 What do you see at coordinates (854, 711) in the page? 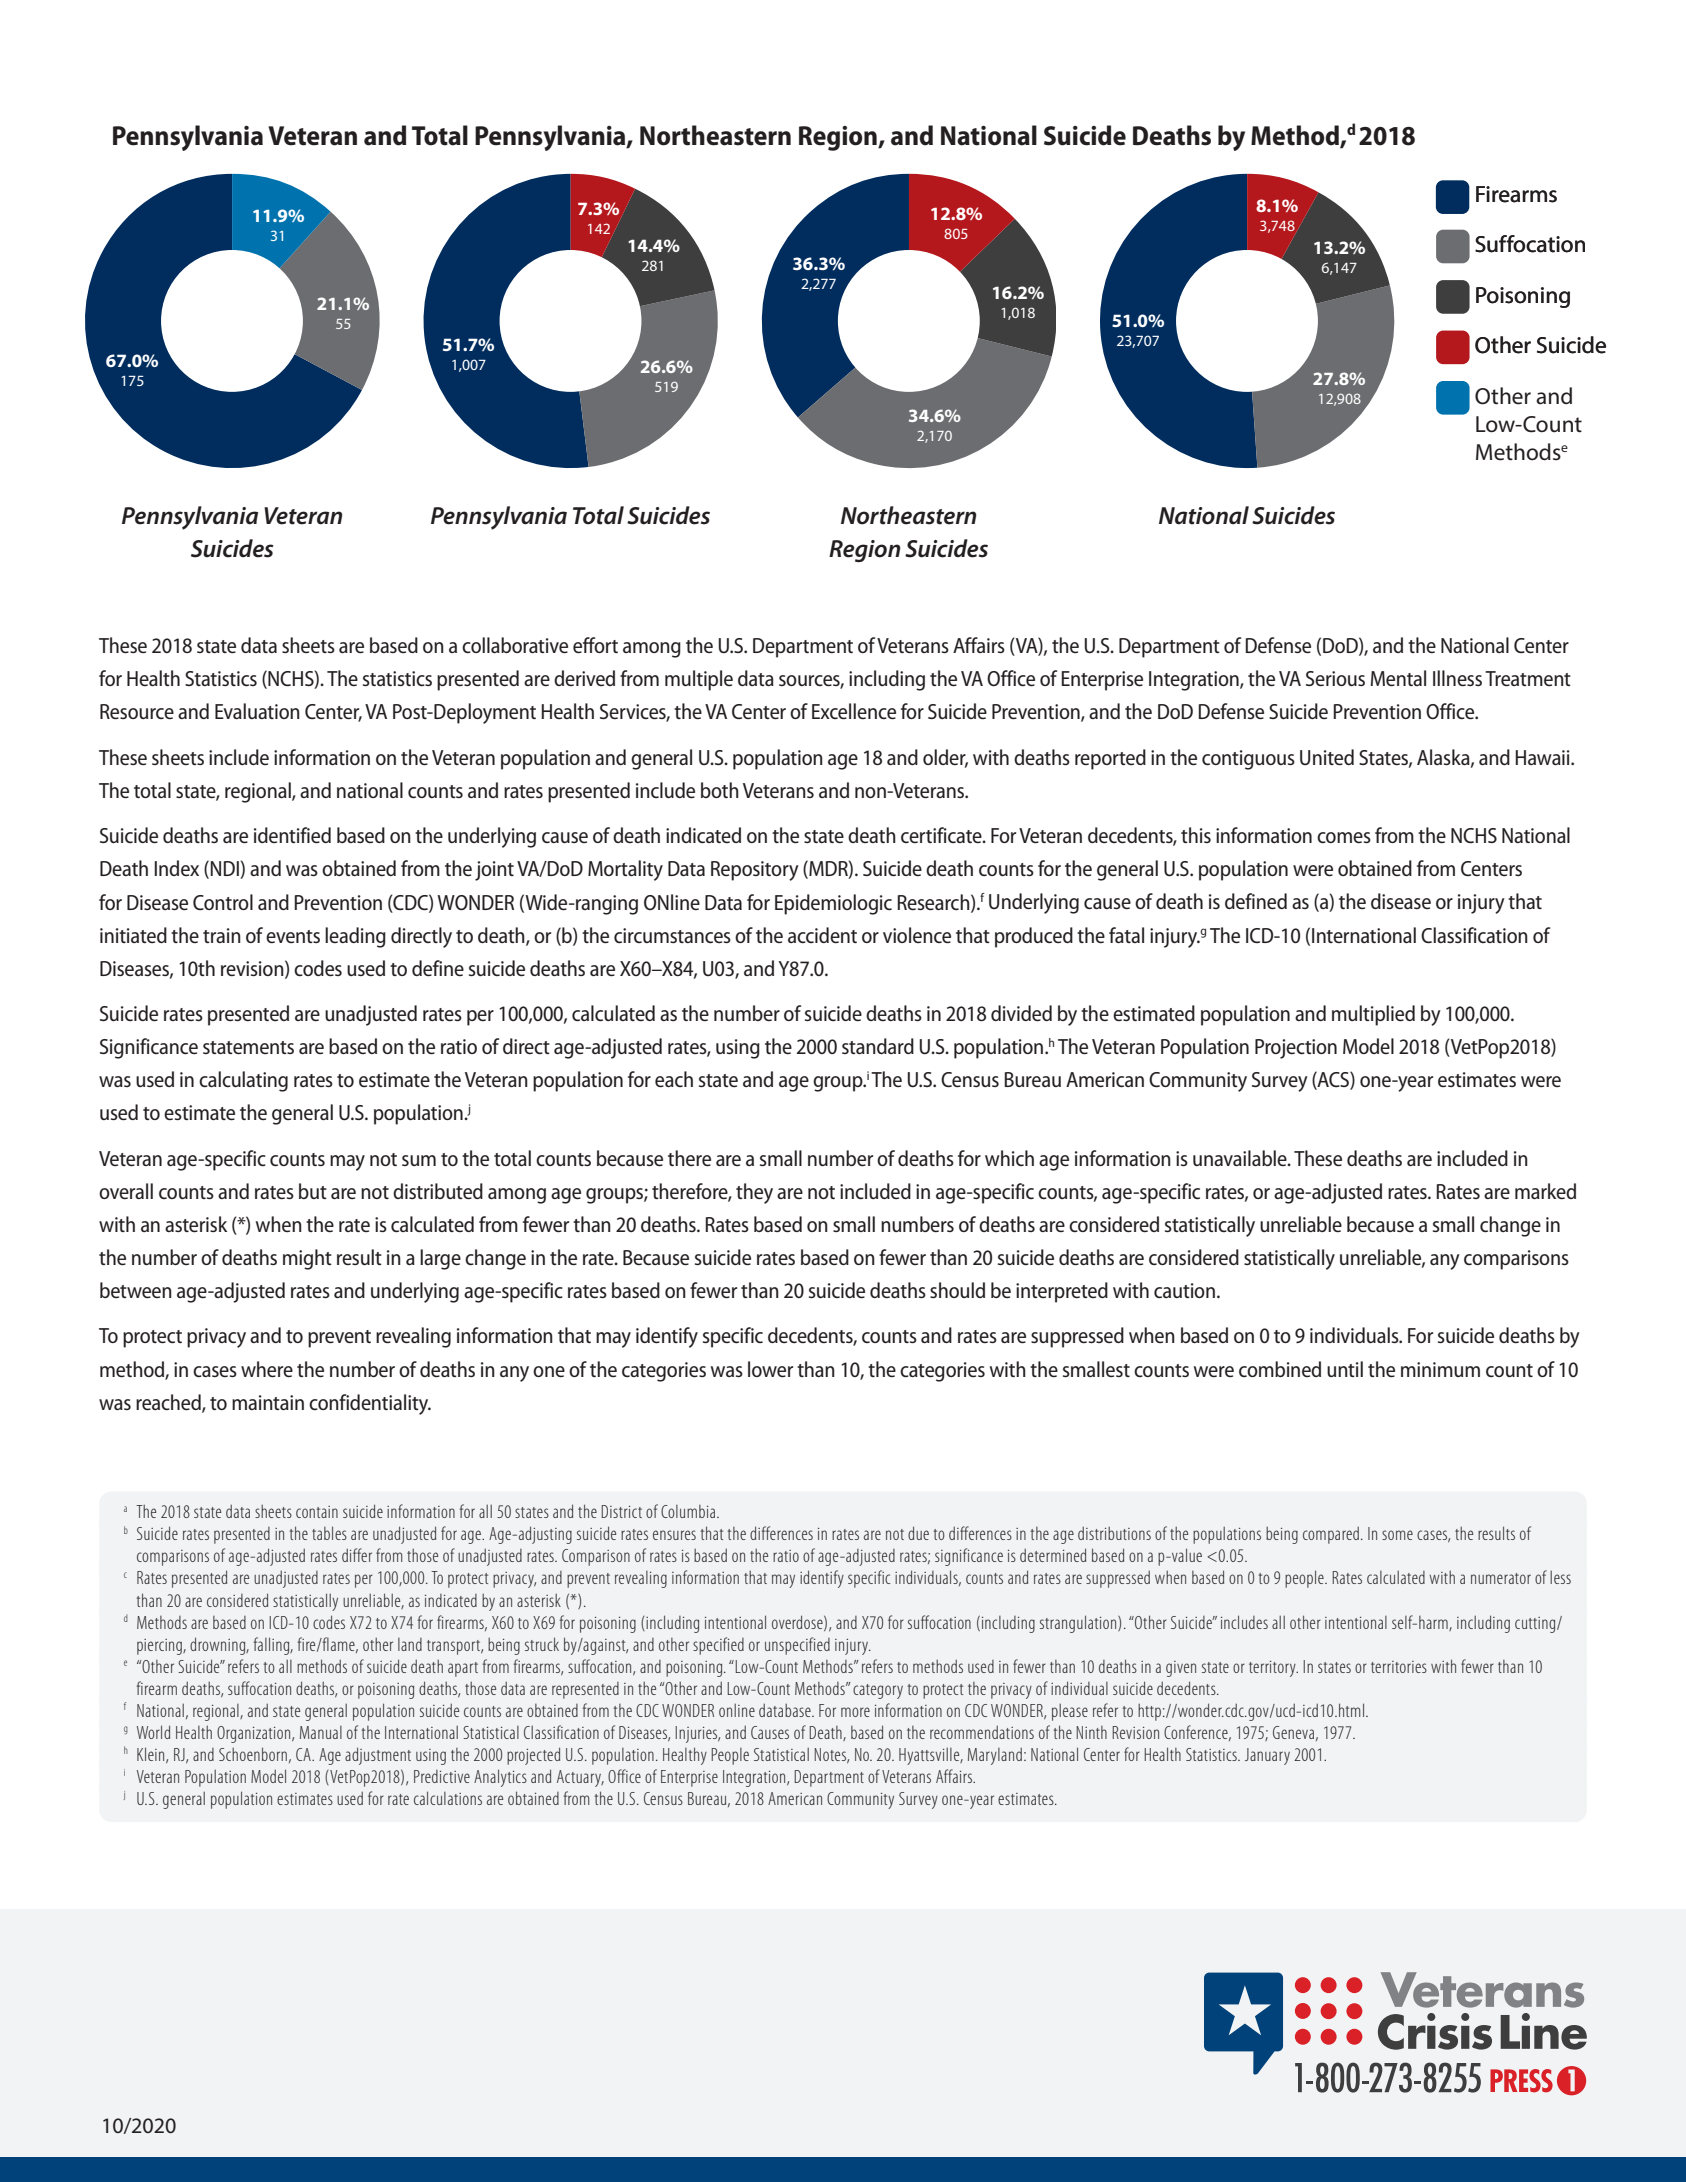
I see `Excellence` at bounding box center [854, 711].
